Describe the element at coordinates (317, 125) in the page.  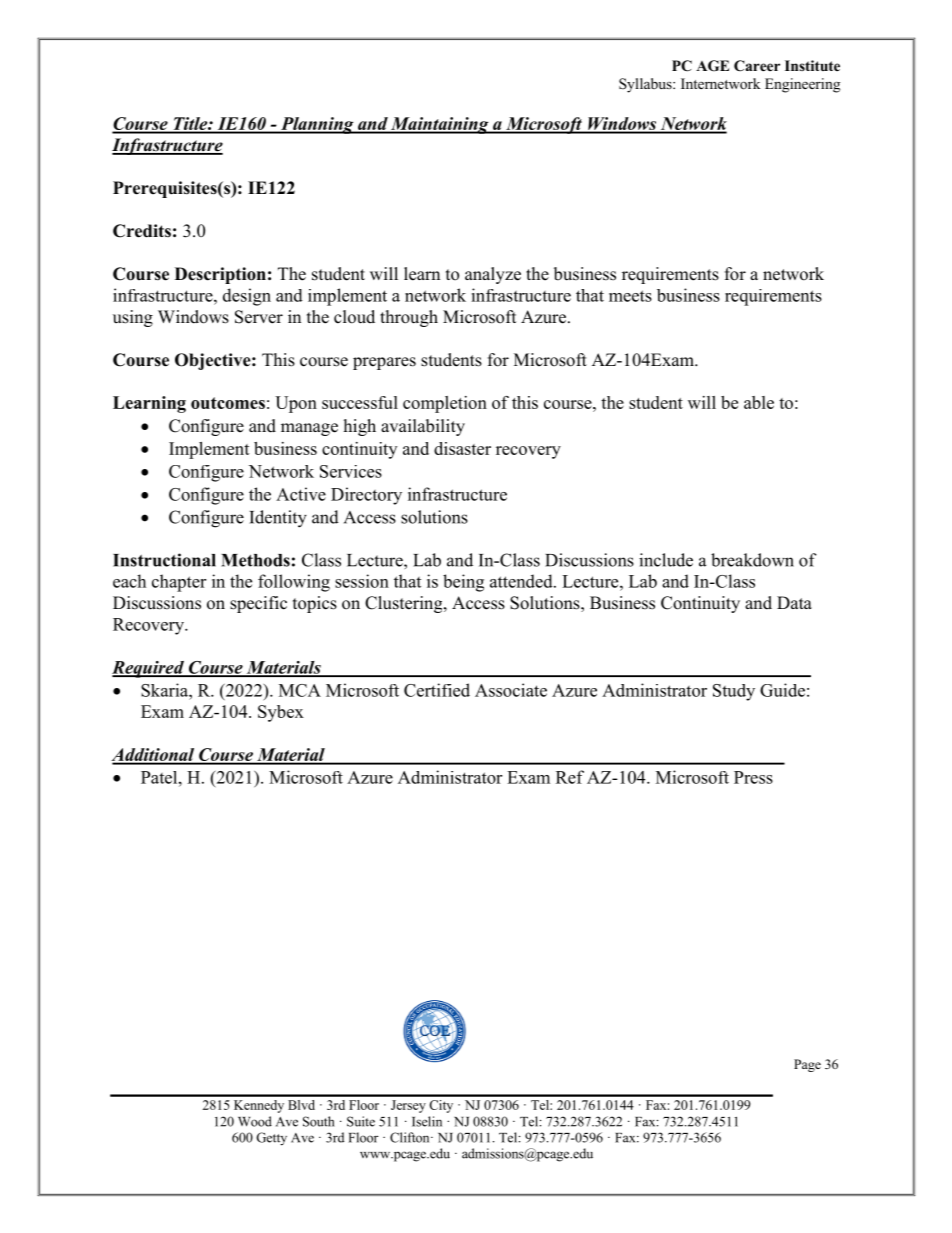
I see `Planning` at that location.
